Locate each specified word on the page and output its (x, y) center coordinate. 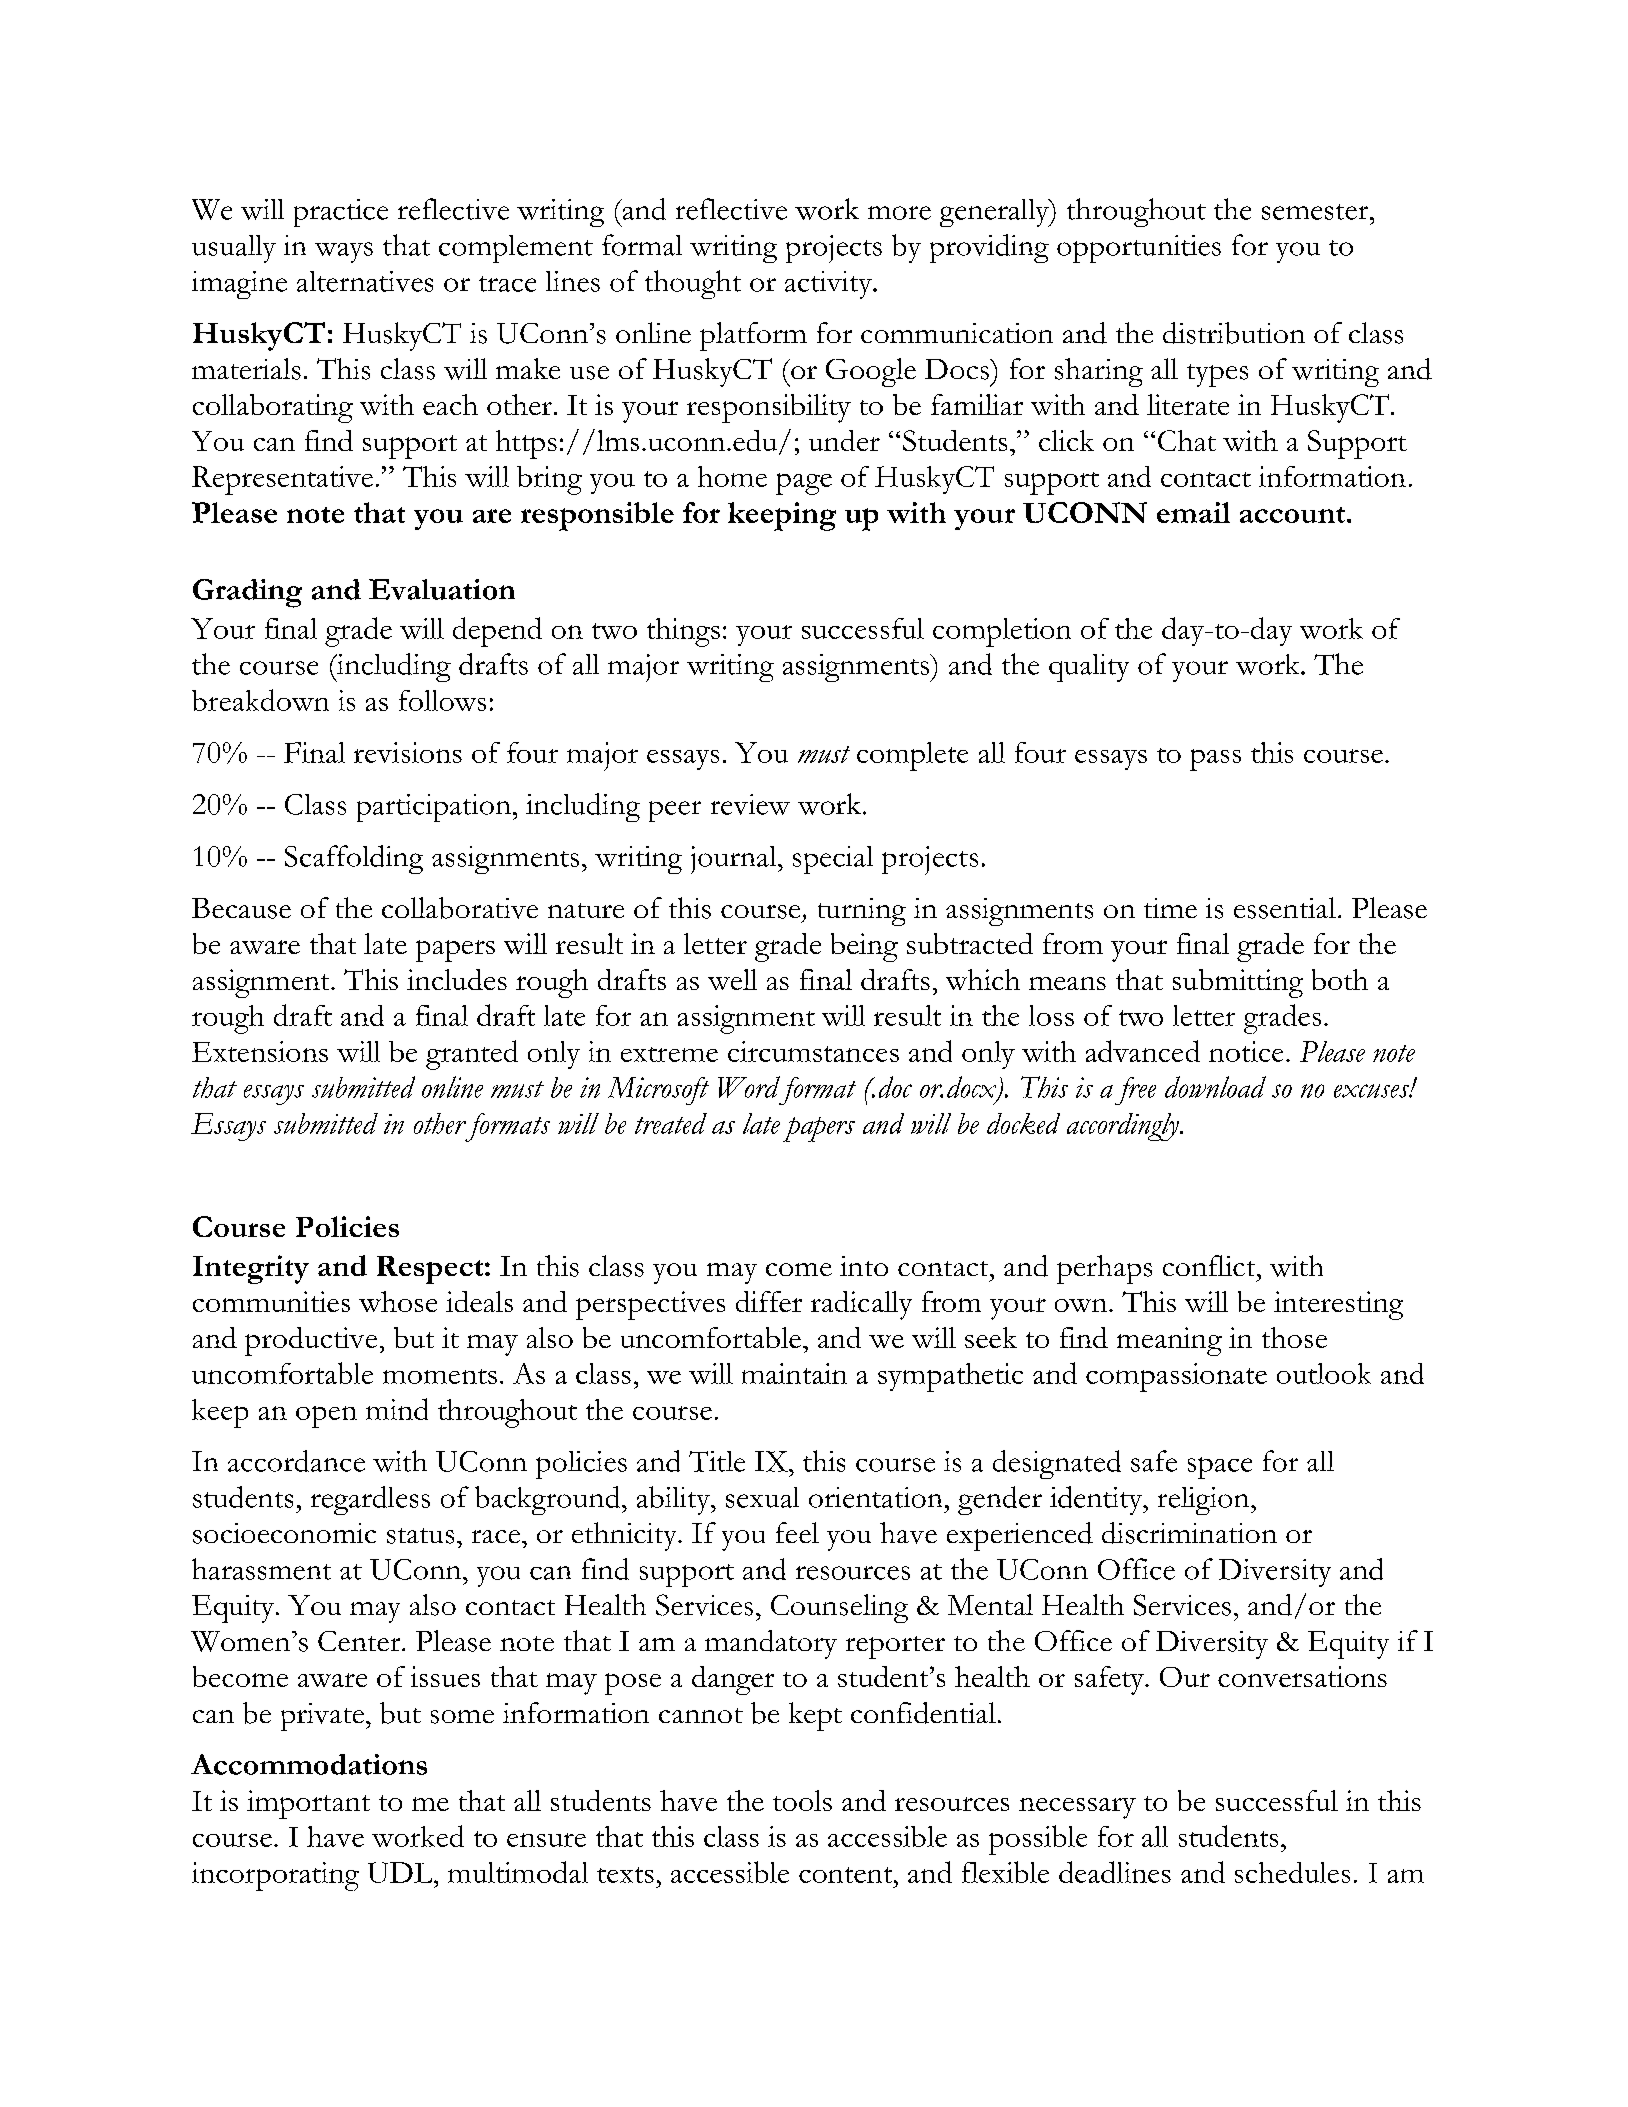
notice (1246, 1051)
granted (472, 1055)
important (308, 1804)
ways (344, 252)
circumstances (813, 1051)
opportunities (1139, 249)
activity (829, 285)
